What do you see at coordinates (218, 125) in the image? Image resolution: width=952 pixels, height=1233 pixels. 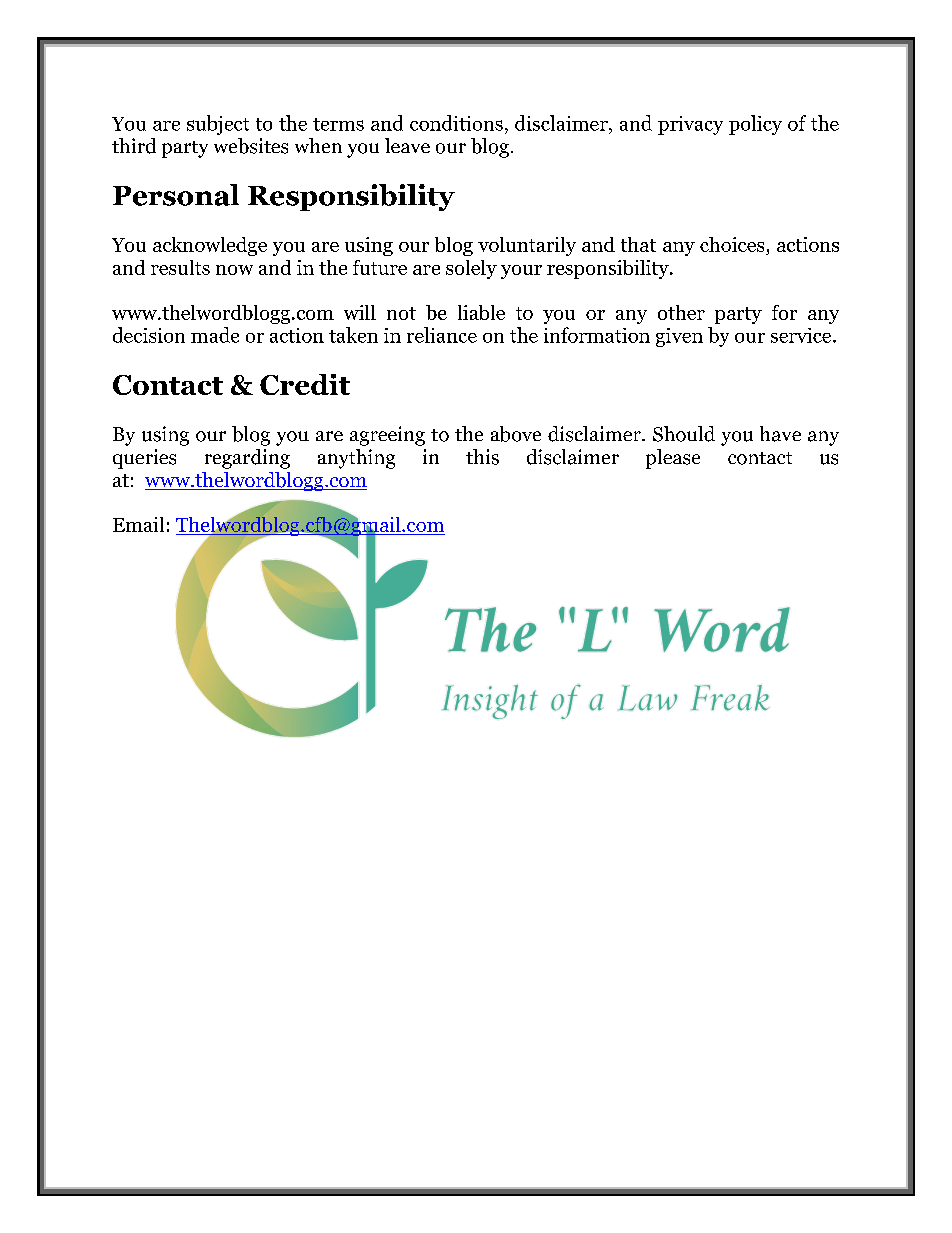 I see `subject` at bounding box center [218, 125].
